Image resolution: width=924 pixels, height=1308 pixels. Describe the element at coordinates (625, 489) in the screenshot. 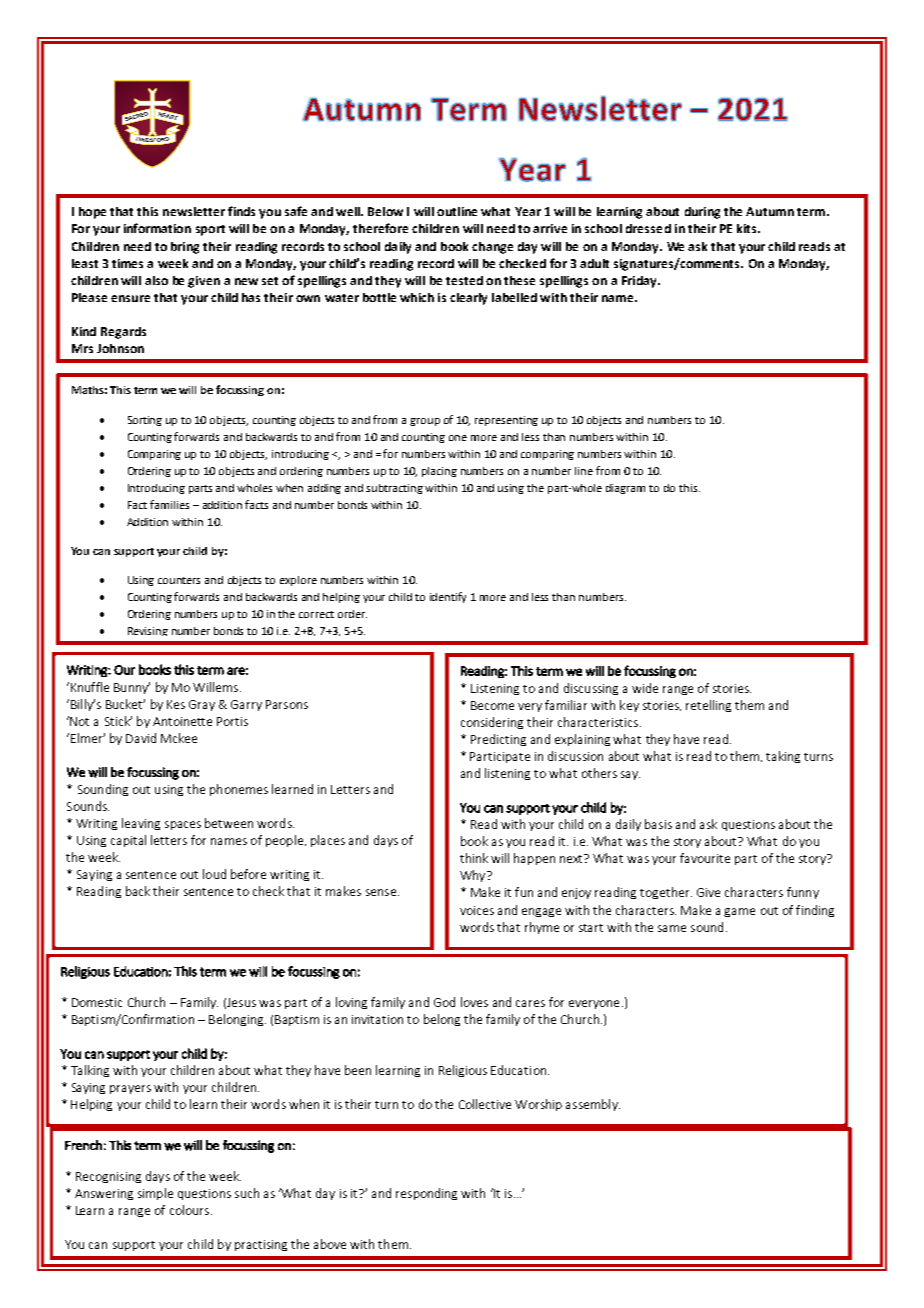

I see `diagram` at that location.
